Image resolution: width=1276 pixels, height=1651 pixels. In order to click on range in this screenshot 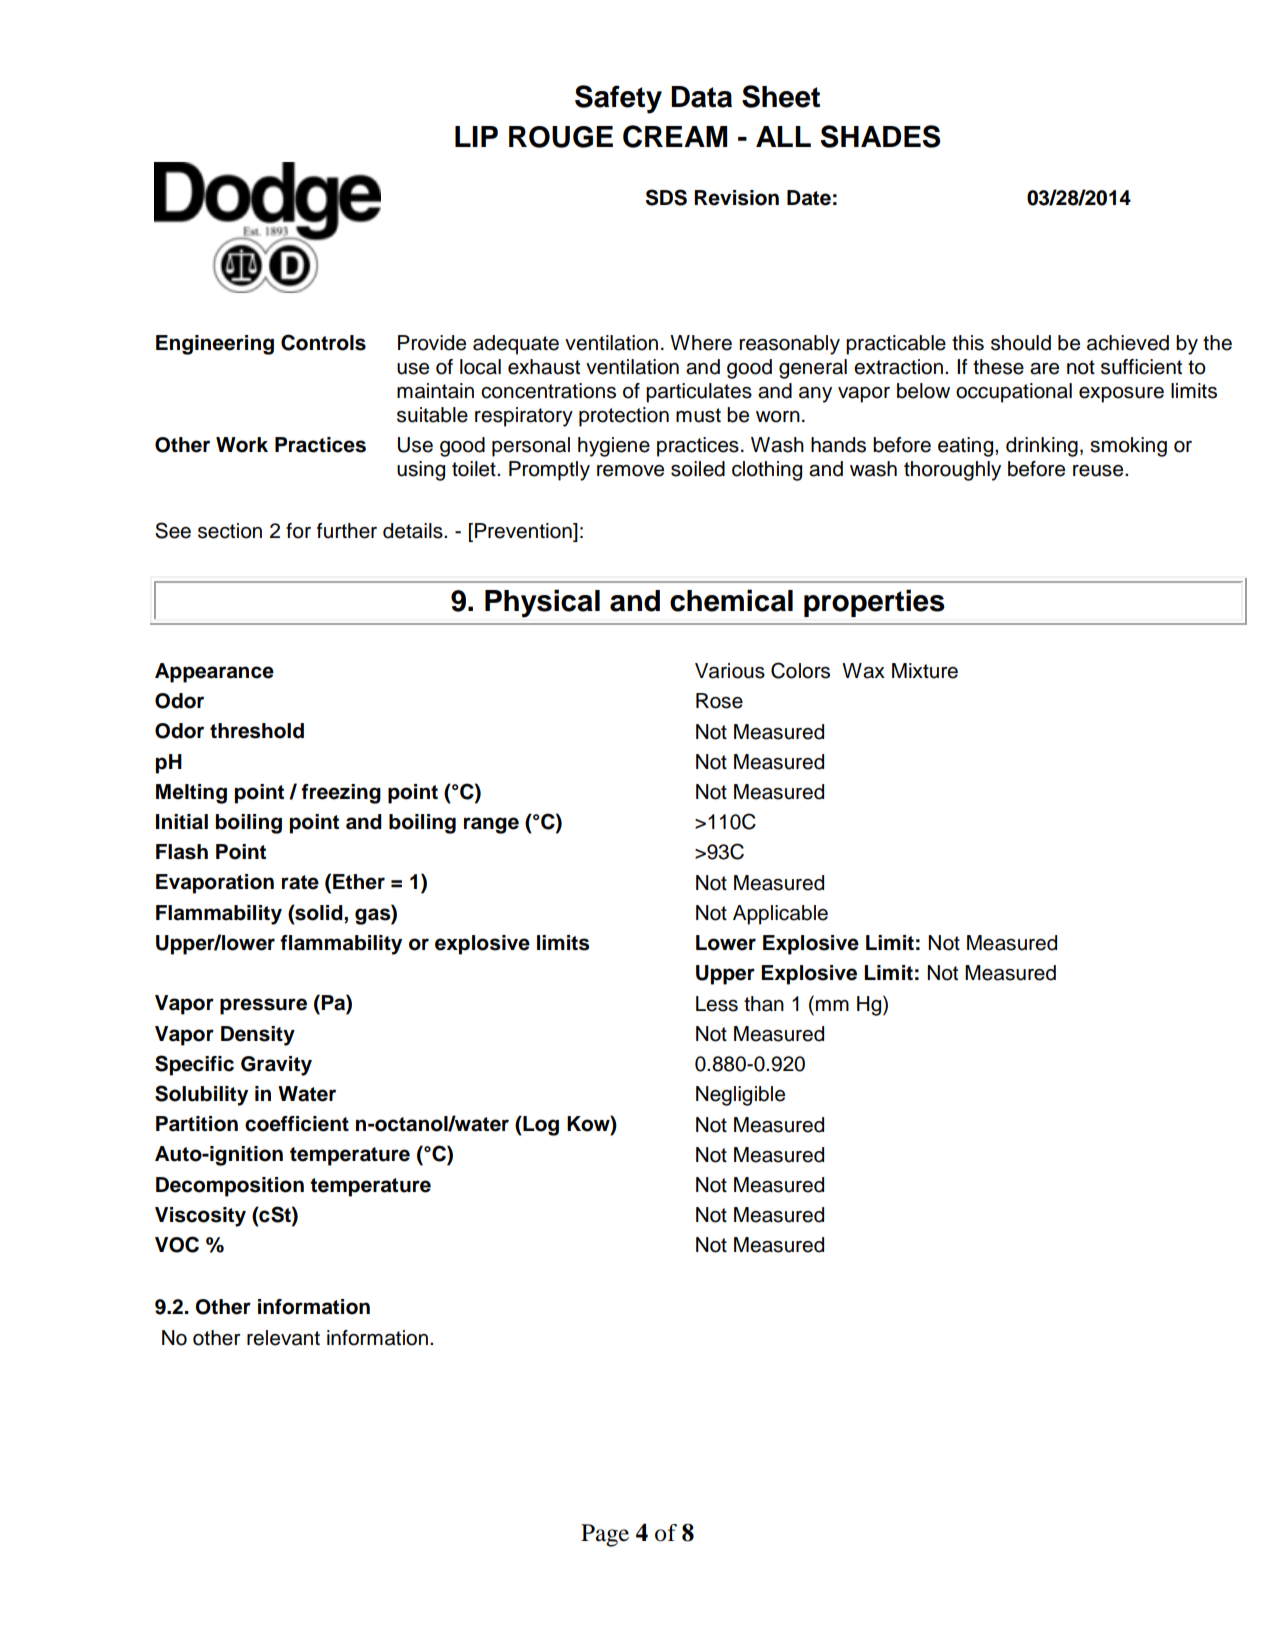, I will do `click(491, 825)`.
